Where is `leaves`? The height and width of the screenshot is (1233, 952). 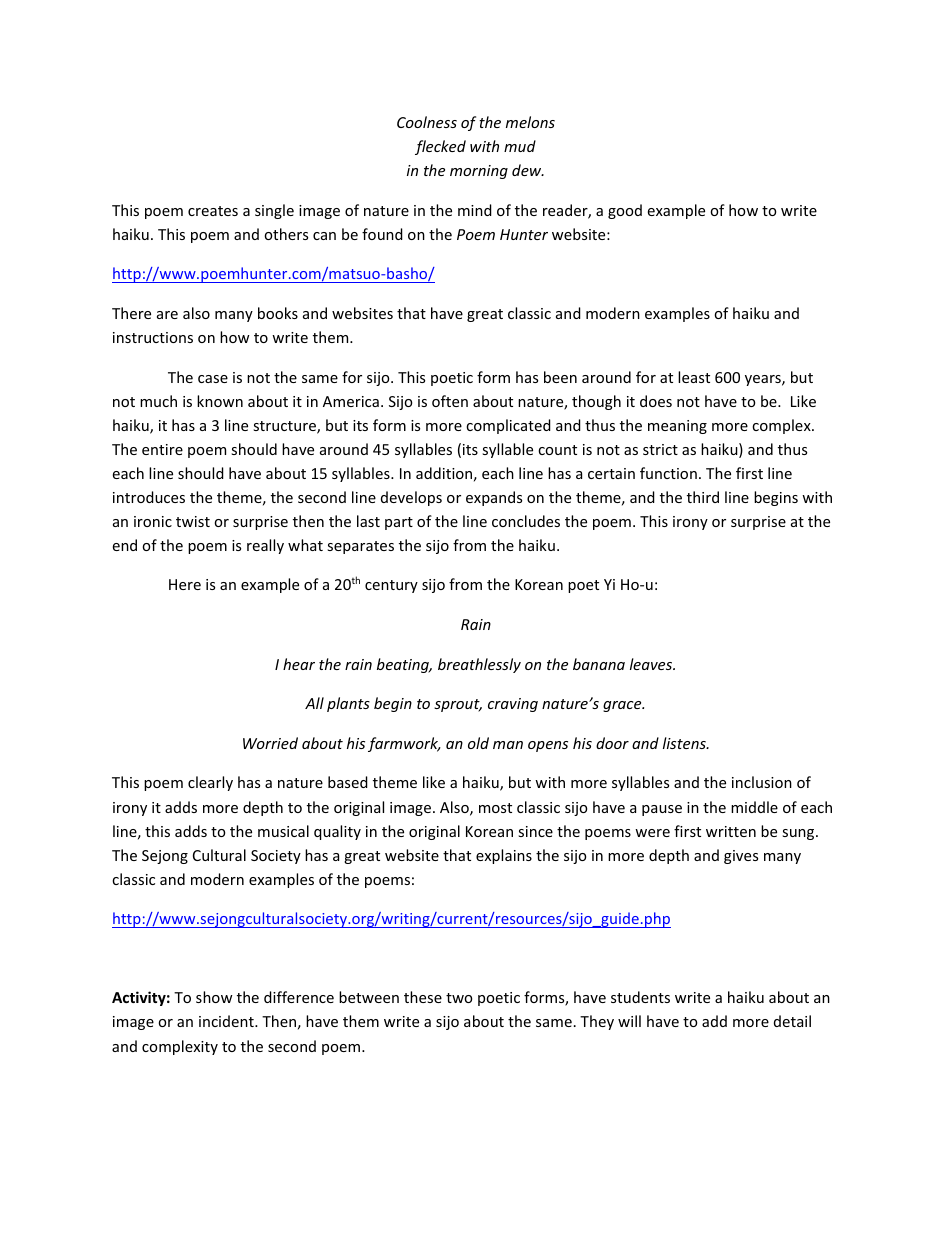 leaves is located at coordinates (652, 664).
